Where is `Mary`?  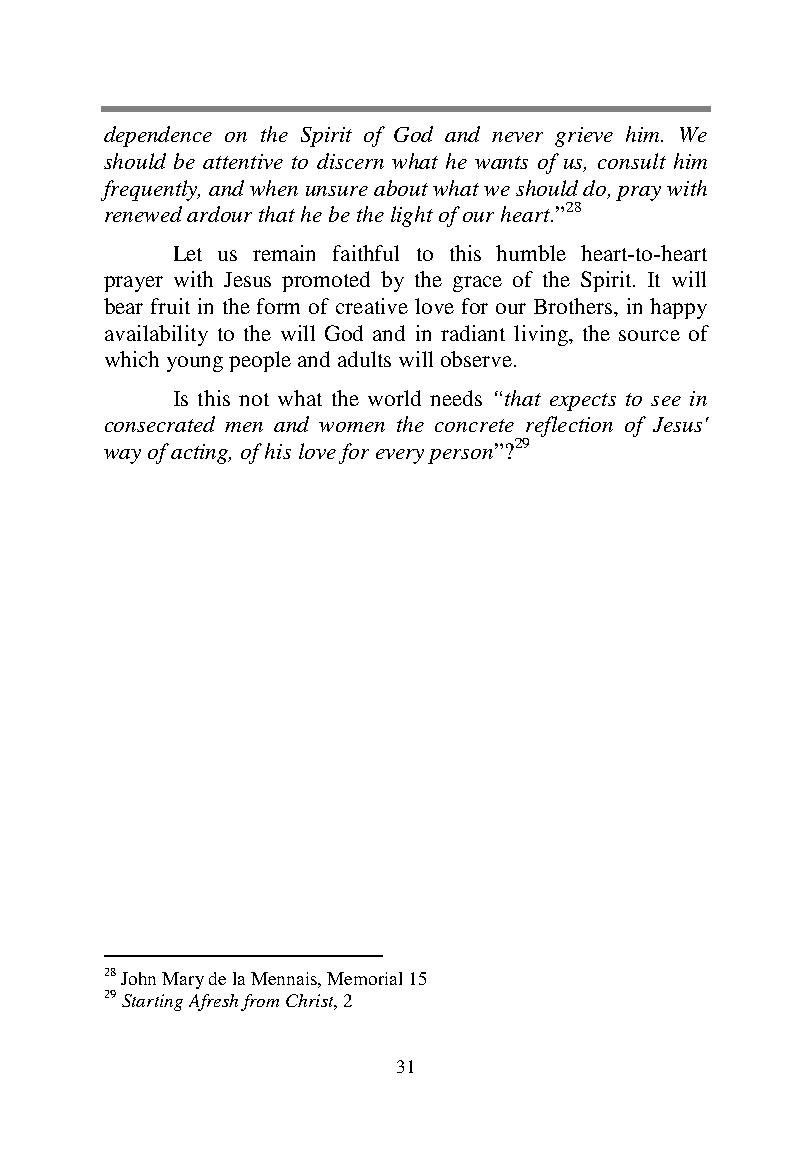
Mary is located at coordinates (183, 980).
